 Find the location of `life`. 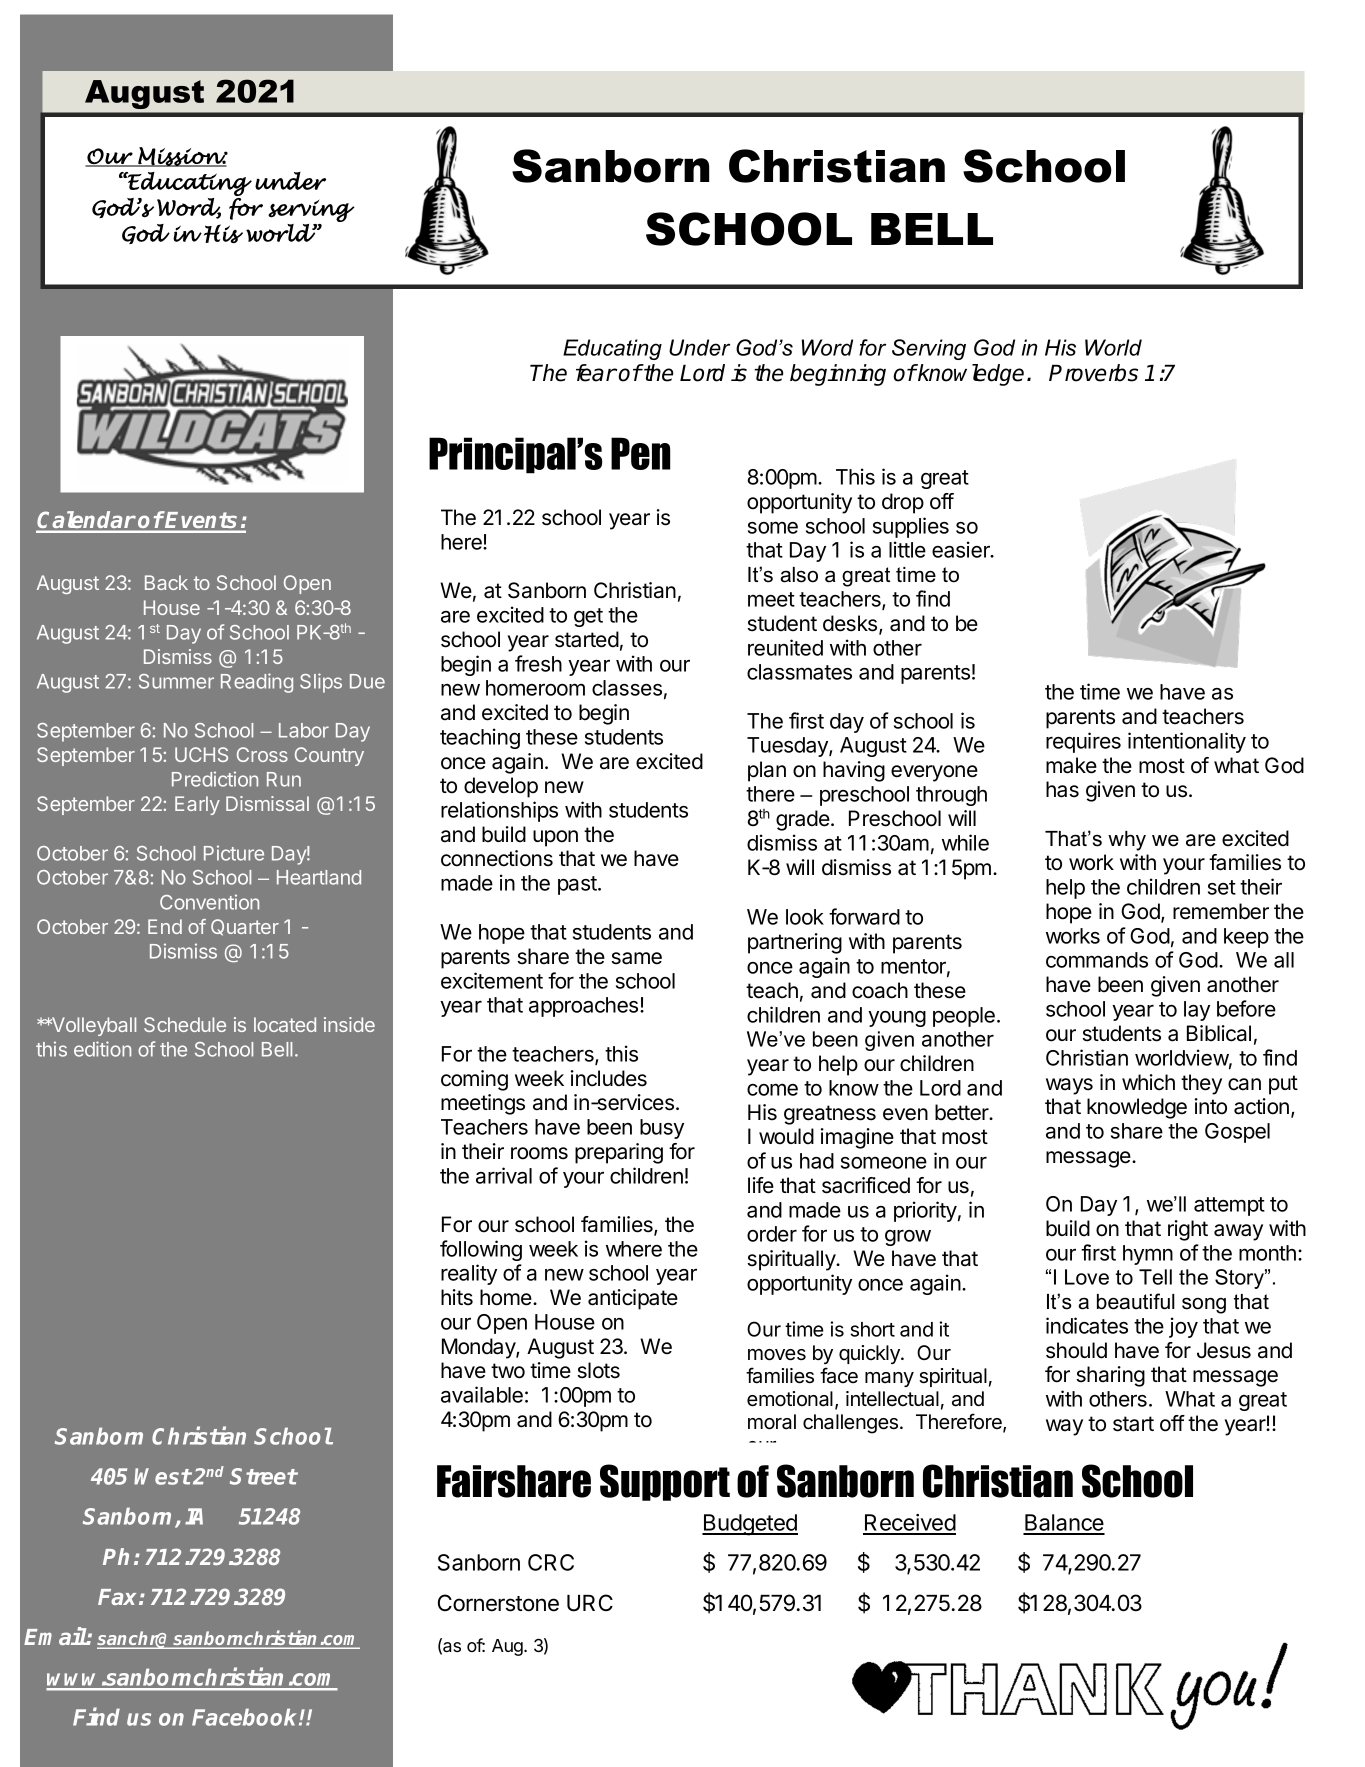

life is located at coordinates (761, 1185).
